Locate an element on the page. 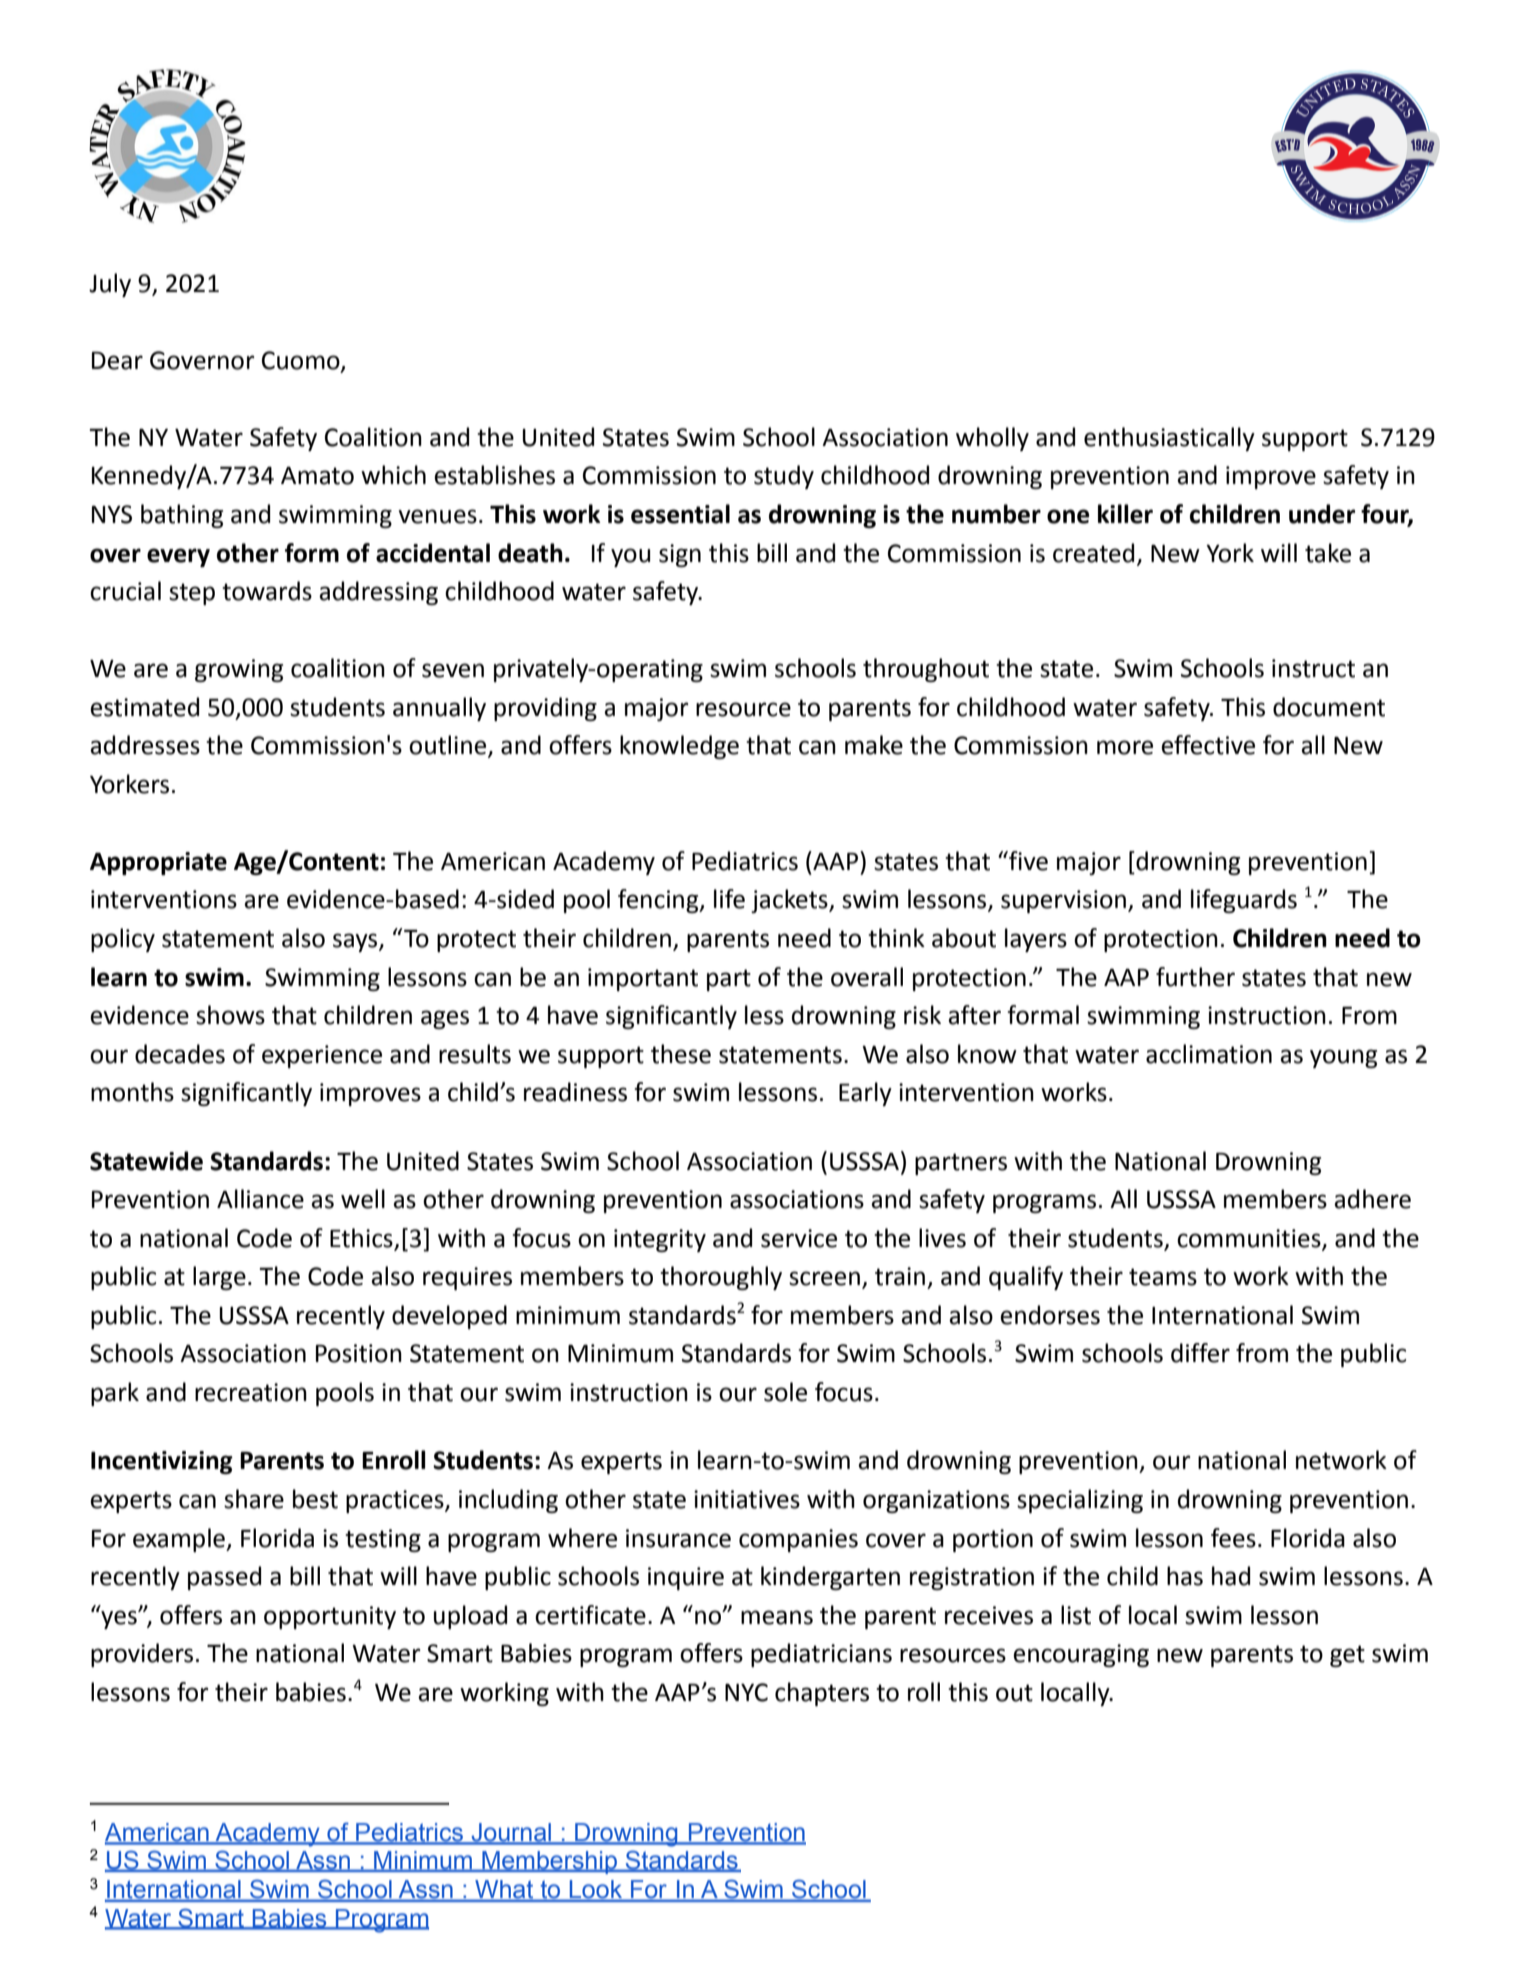 This page has height=1977, width=1527. enthusiastically is located at coordinates (1169, 439).
